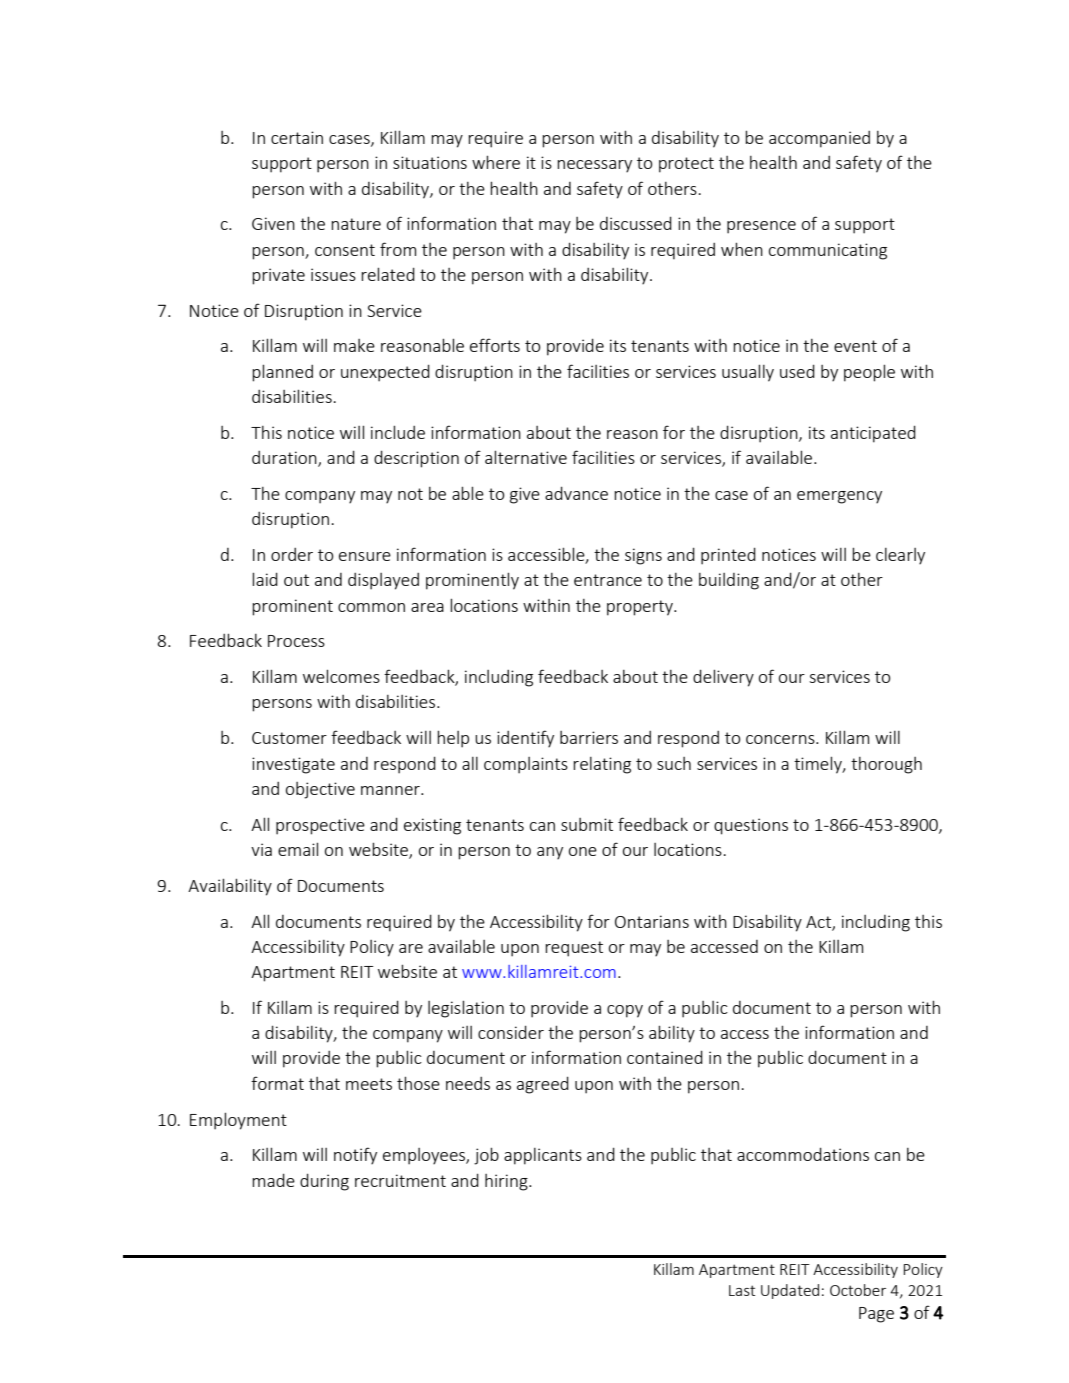  Describe the element at coordinates (839, 497) in the page. I see `emergency` at that location.
